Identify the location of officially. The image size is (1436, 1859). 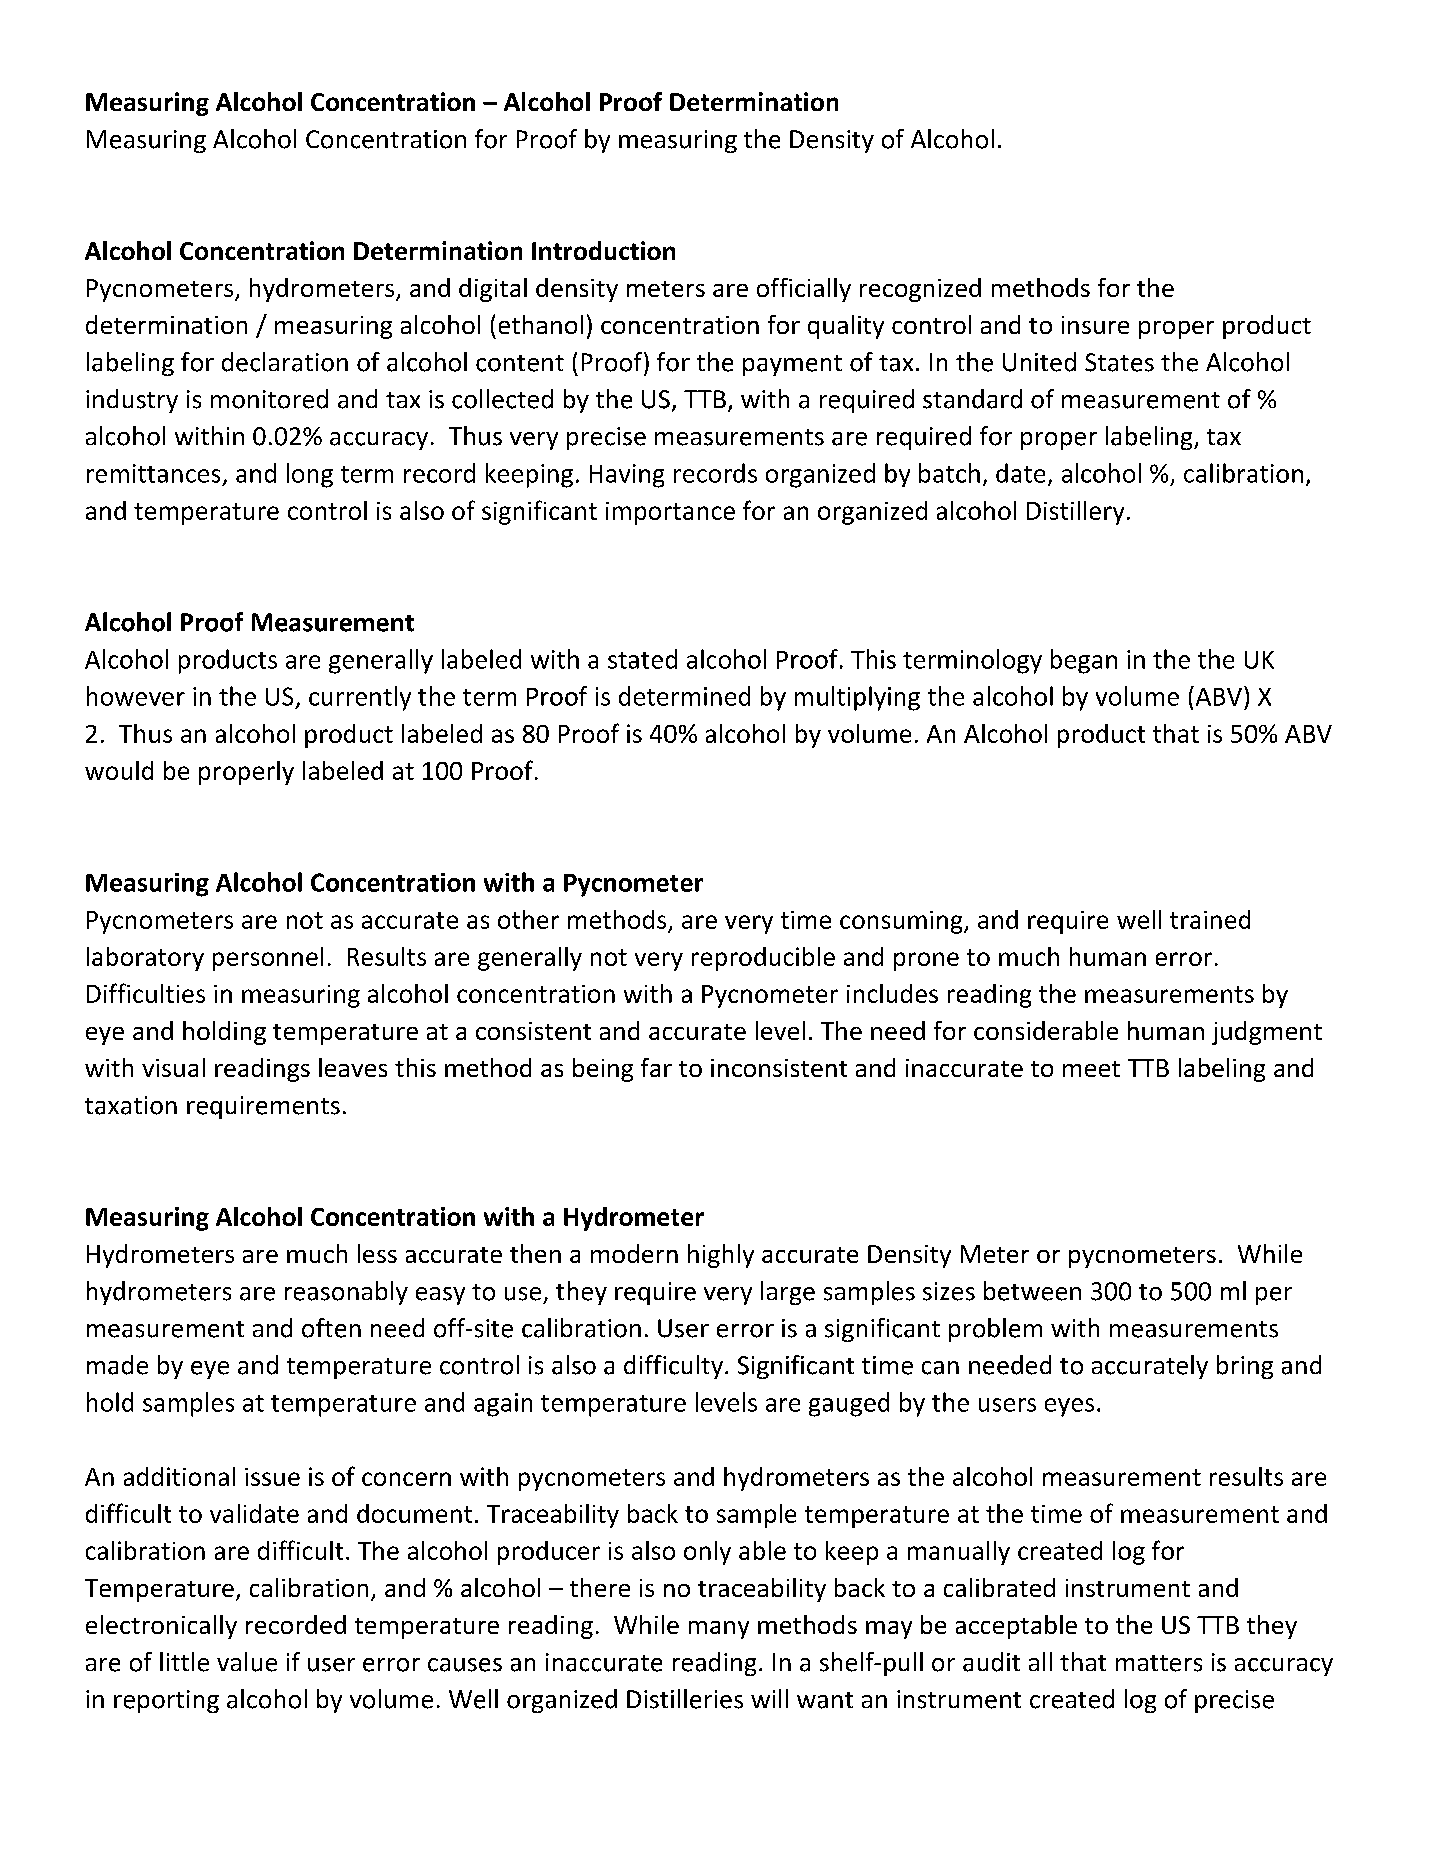
(804, 290).
